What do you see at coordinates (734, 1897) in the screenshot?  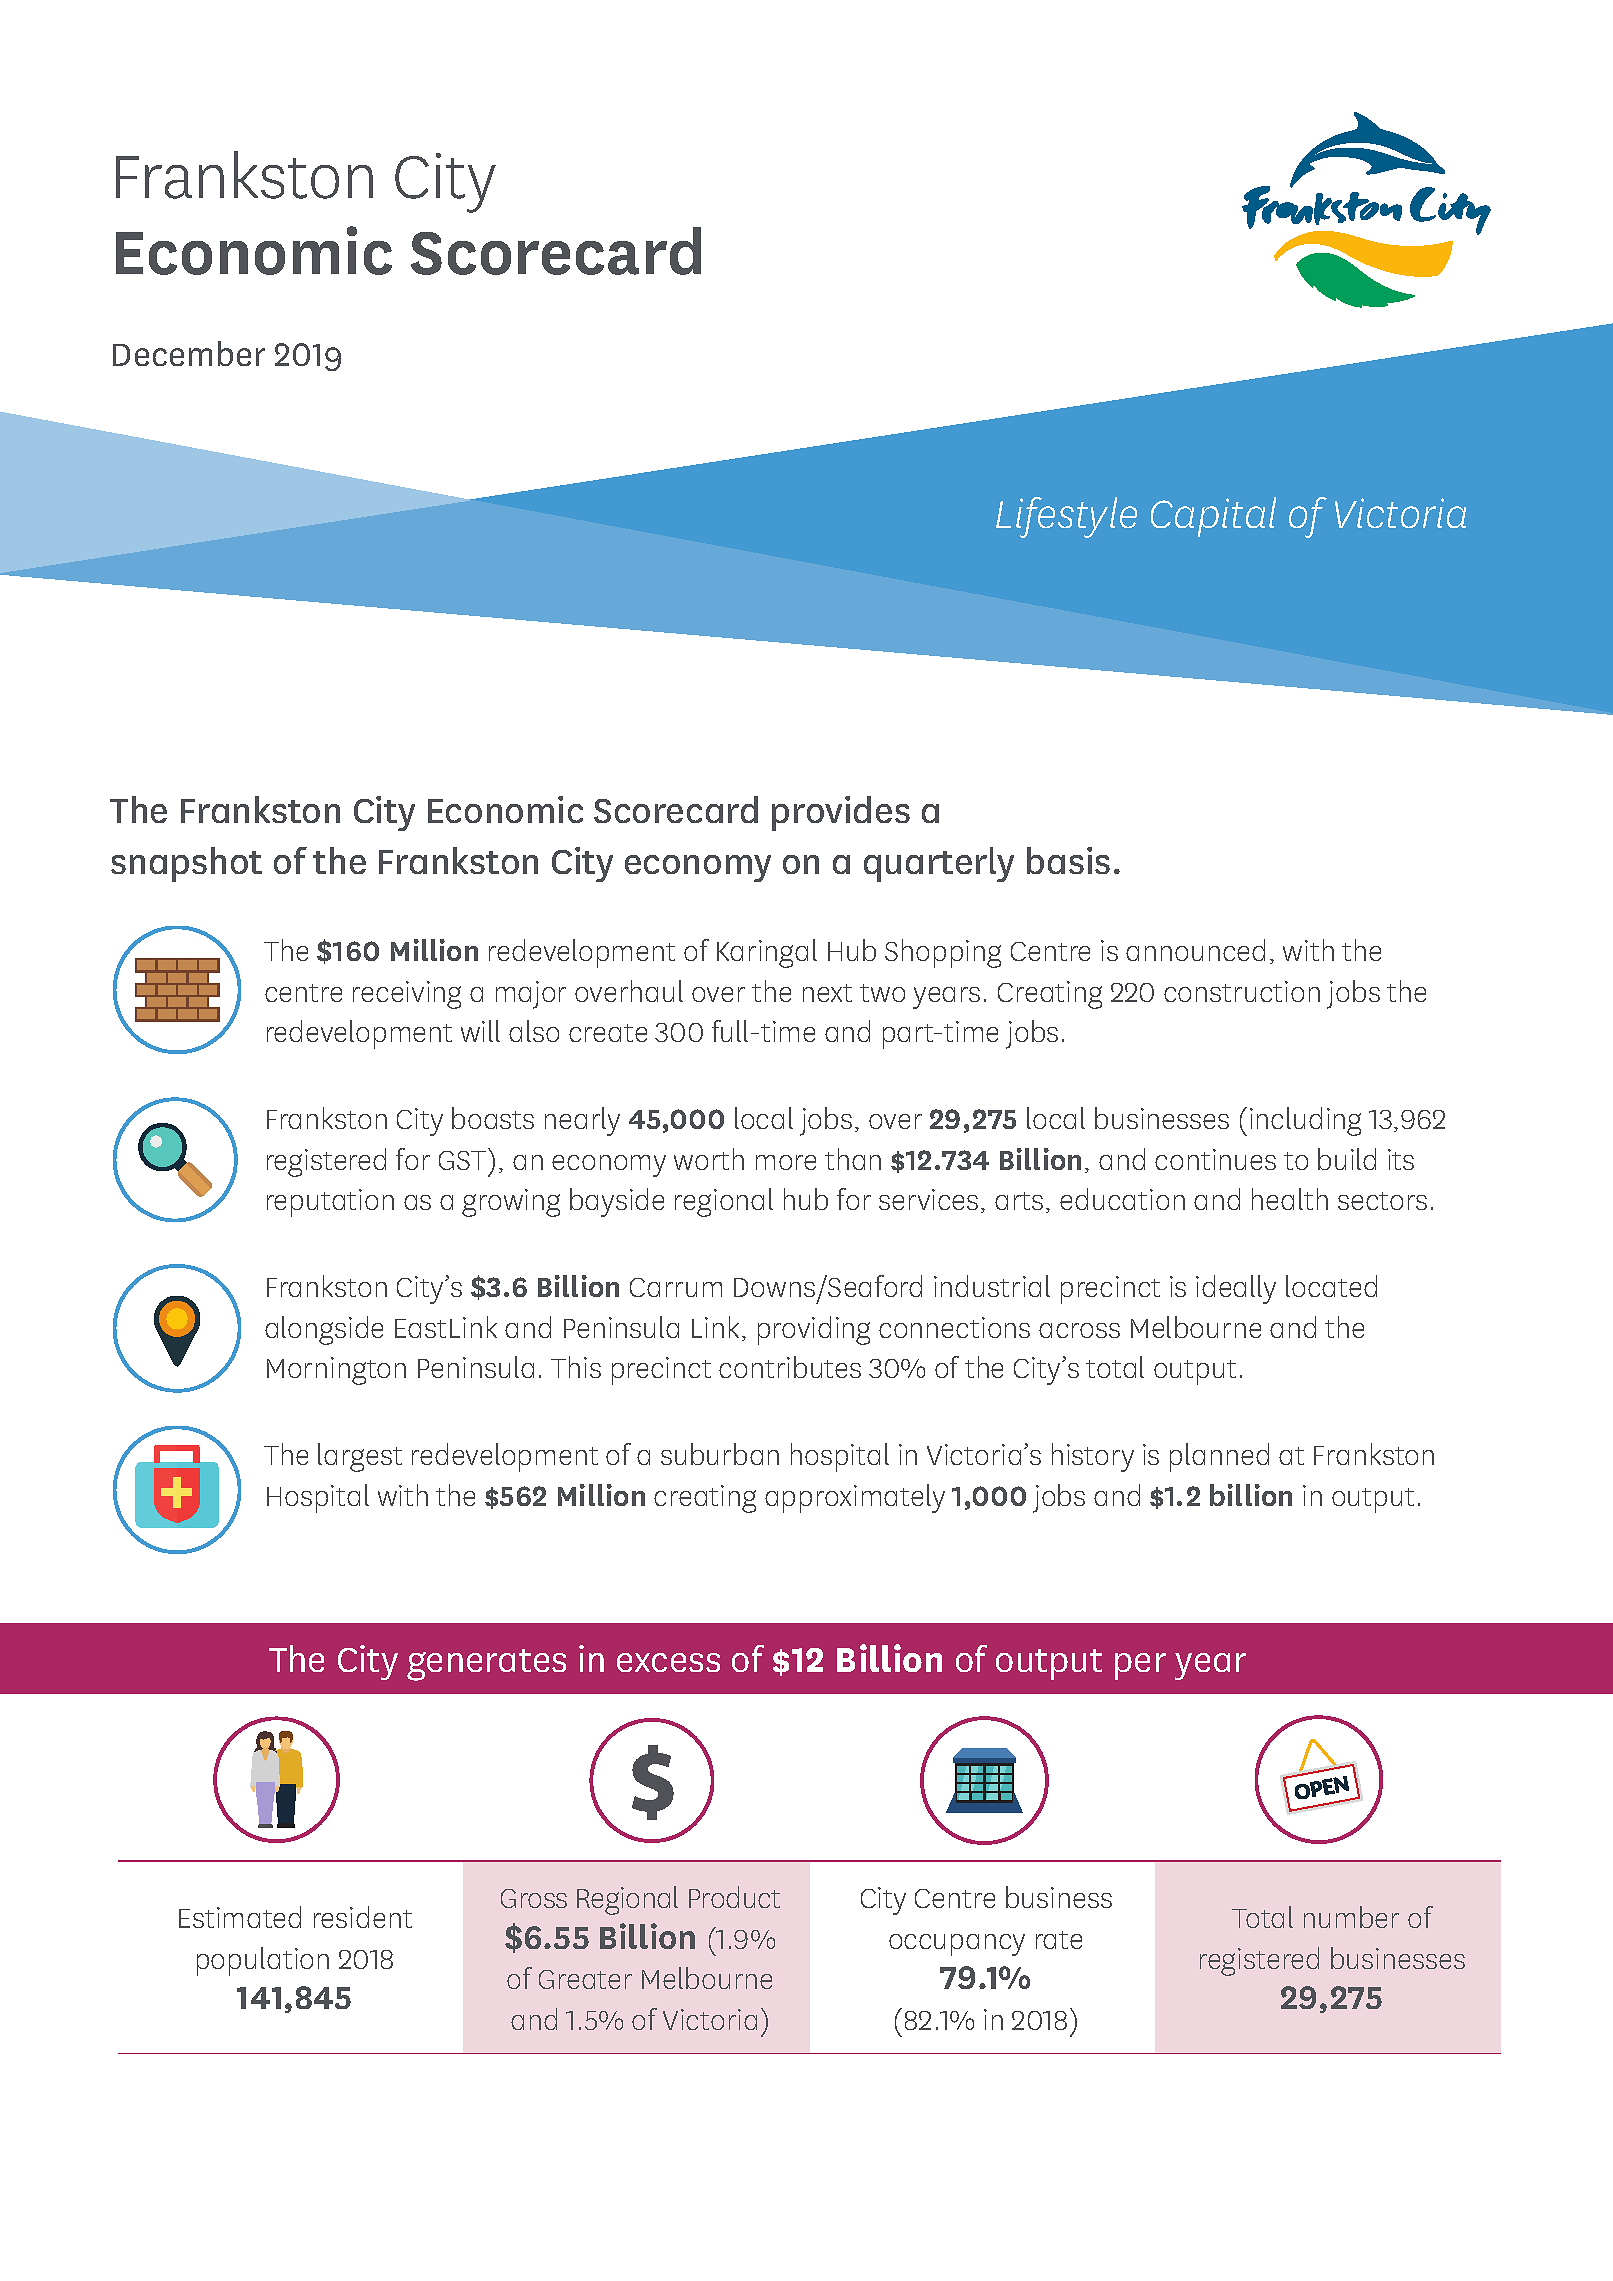 I see `Product` at bounding box center [734, 1897].
